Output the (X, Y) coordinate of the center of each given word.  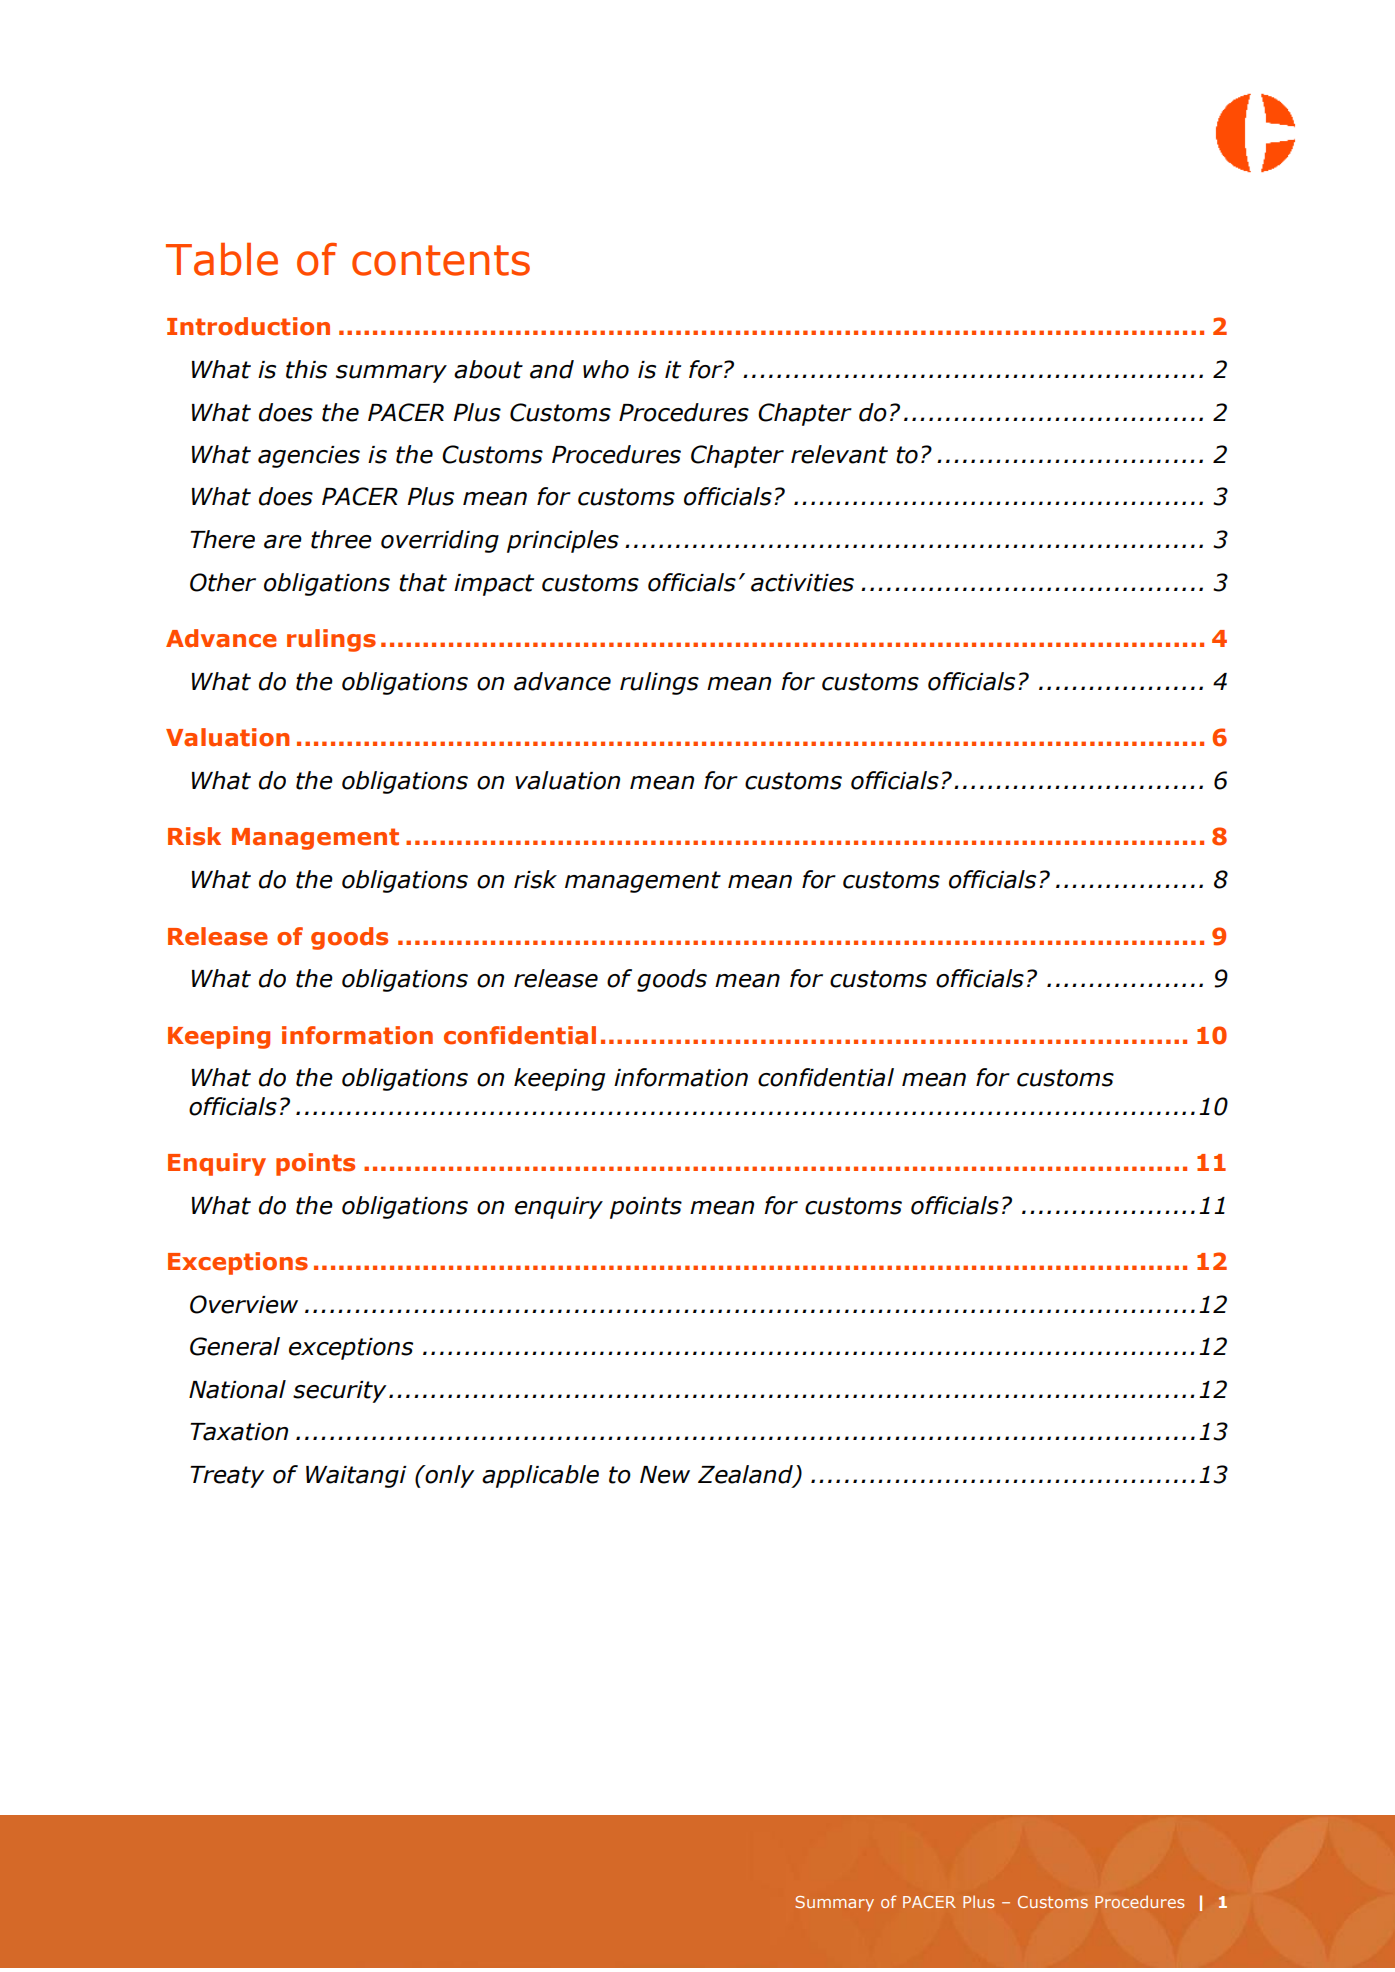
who (606, 369)
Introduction (248, 326)
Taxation (239, 1432)
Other (223, 582)
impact (494, 585)
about (488, 369)
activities (802, 583)
